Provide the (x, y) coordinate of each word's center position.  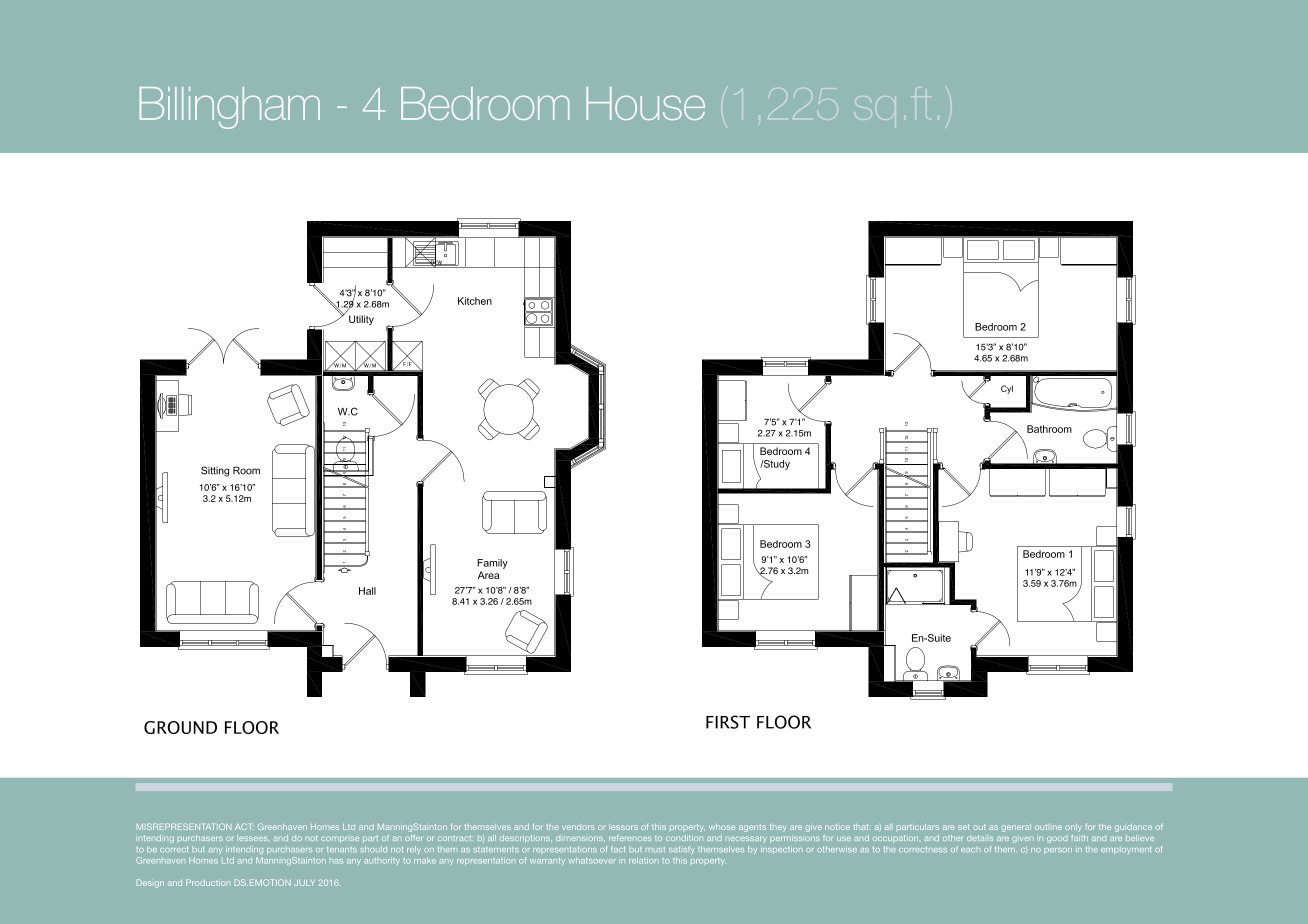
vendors (578, 827)
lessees (252, 838)
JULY (304, 882)
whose (722, 827)
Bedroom (485, 103)
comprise (340, 839)
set (964, 827)
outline (1048, 827)
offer (413, 838)
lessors (623, 827)
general (1016, 828)
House (645, 103)
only (1073, 828)
